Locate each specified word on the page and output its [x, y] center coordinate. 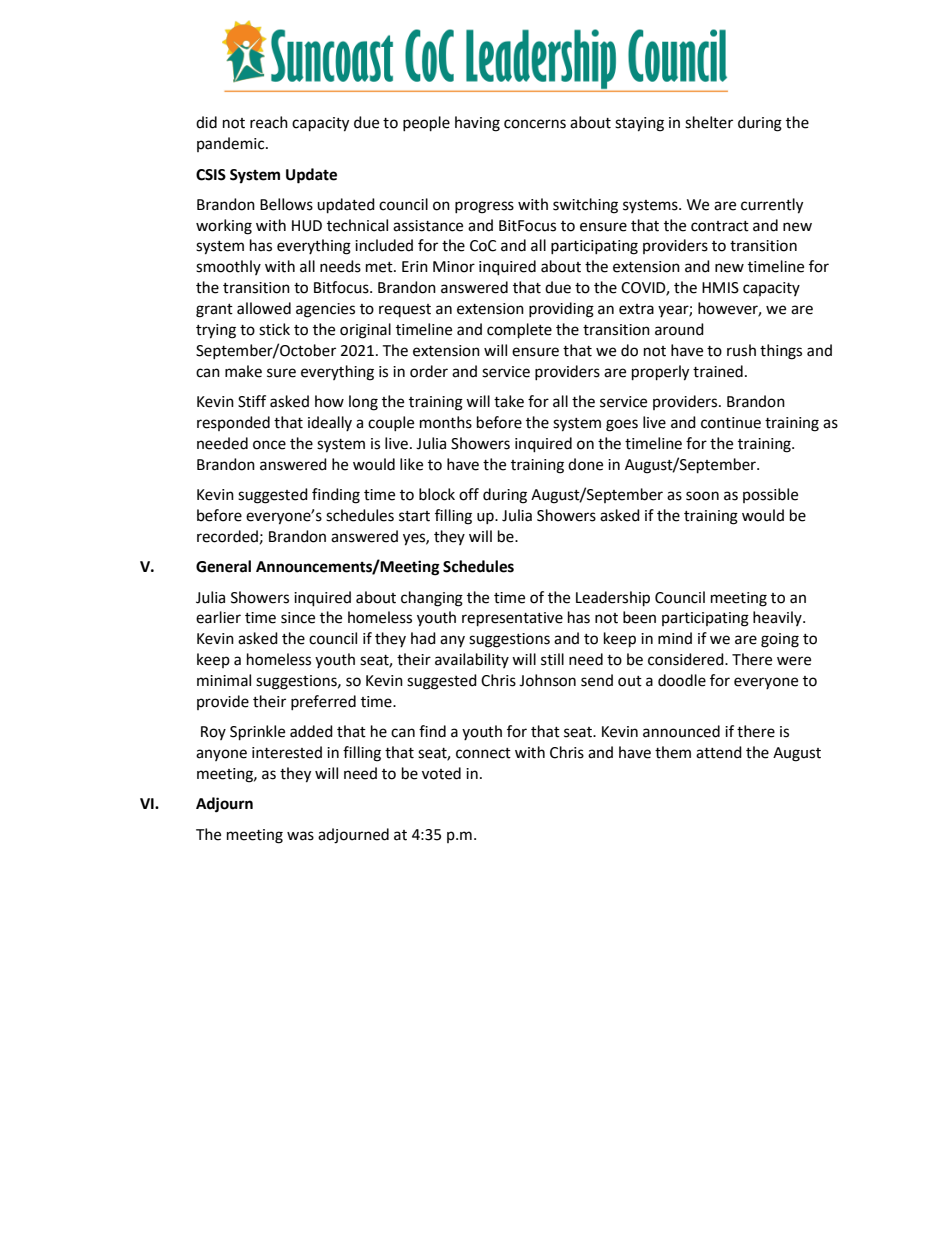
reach [269, 122]
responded [233, 423]
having [477, 124]
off [469, 494]
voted [441, 773]
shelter [709, 122]
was [300, 836]
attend [719, 752]
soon [702, 496]
